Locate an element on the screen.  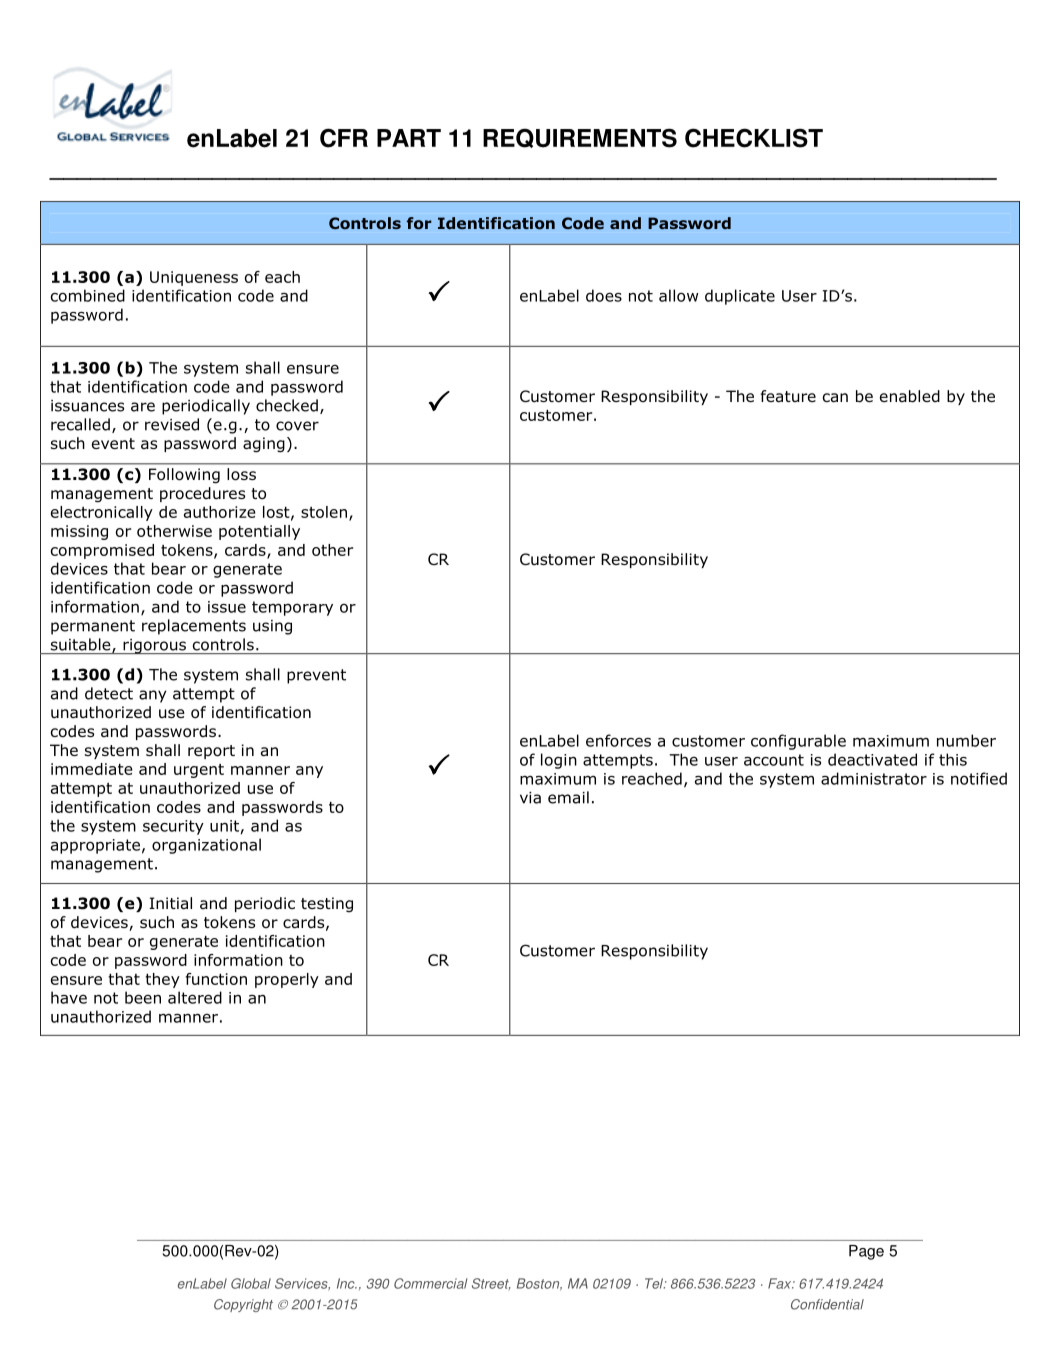
CHECKLIST is located at coordinates (754, 138).
